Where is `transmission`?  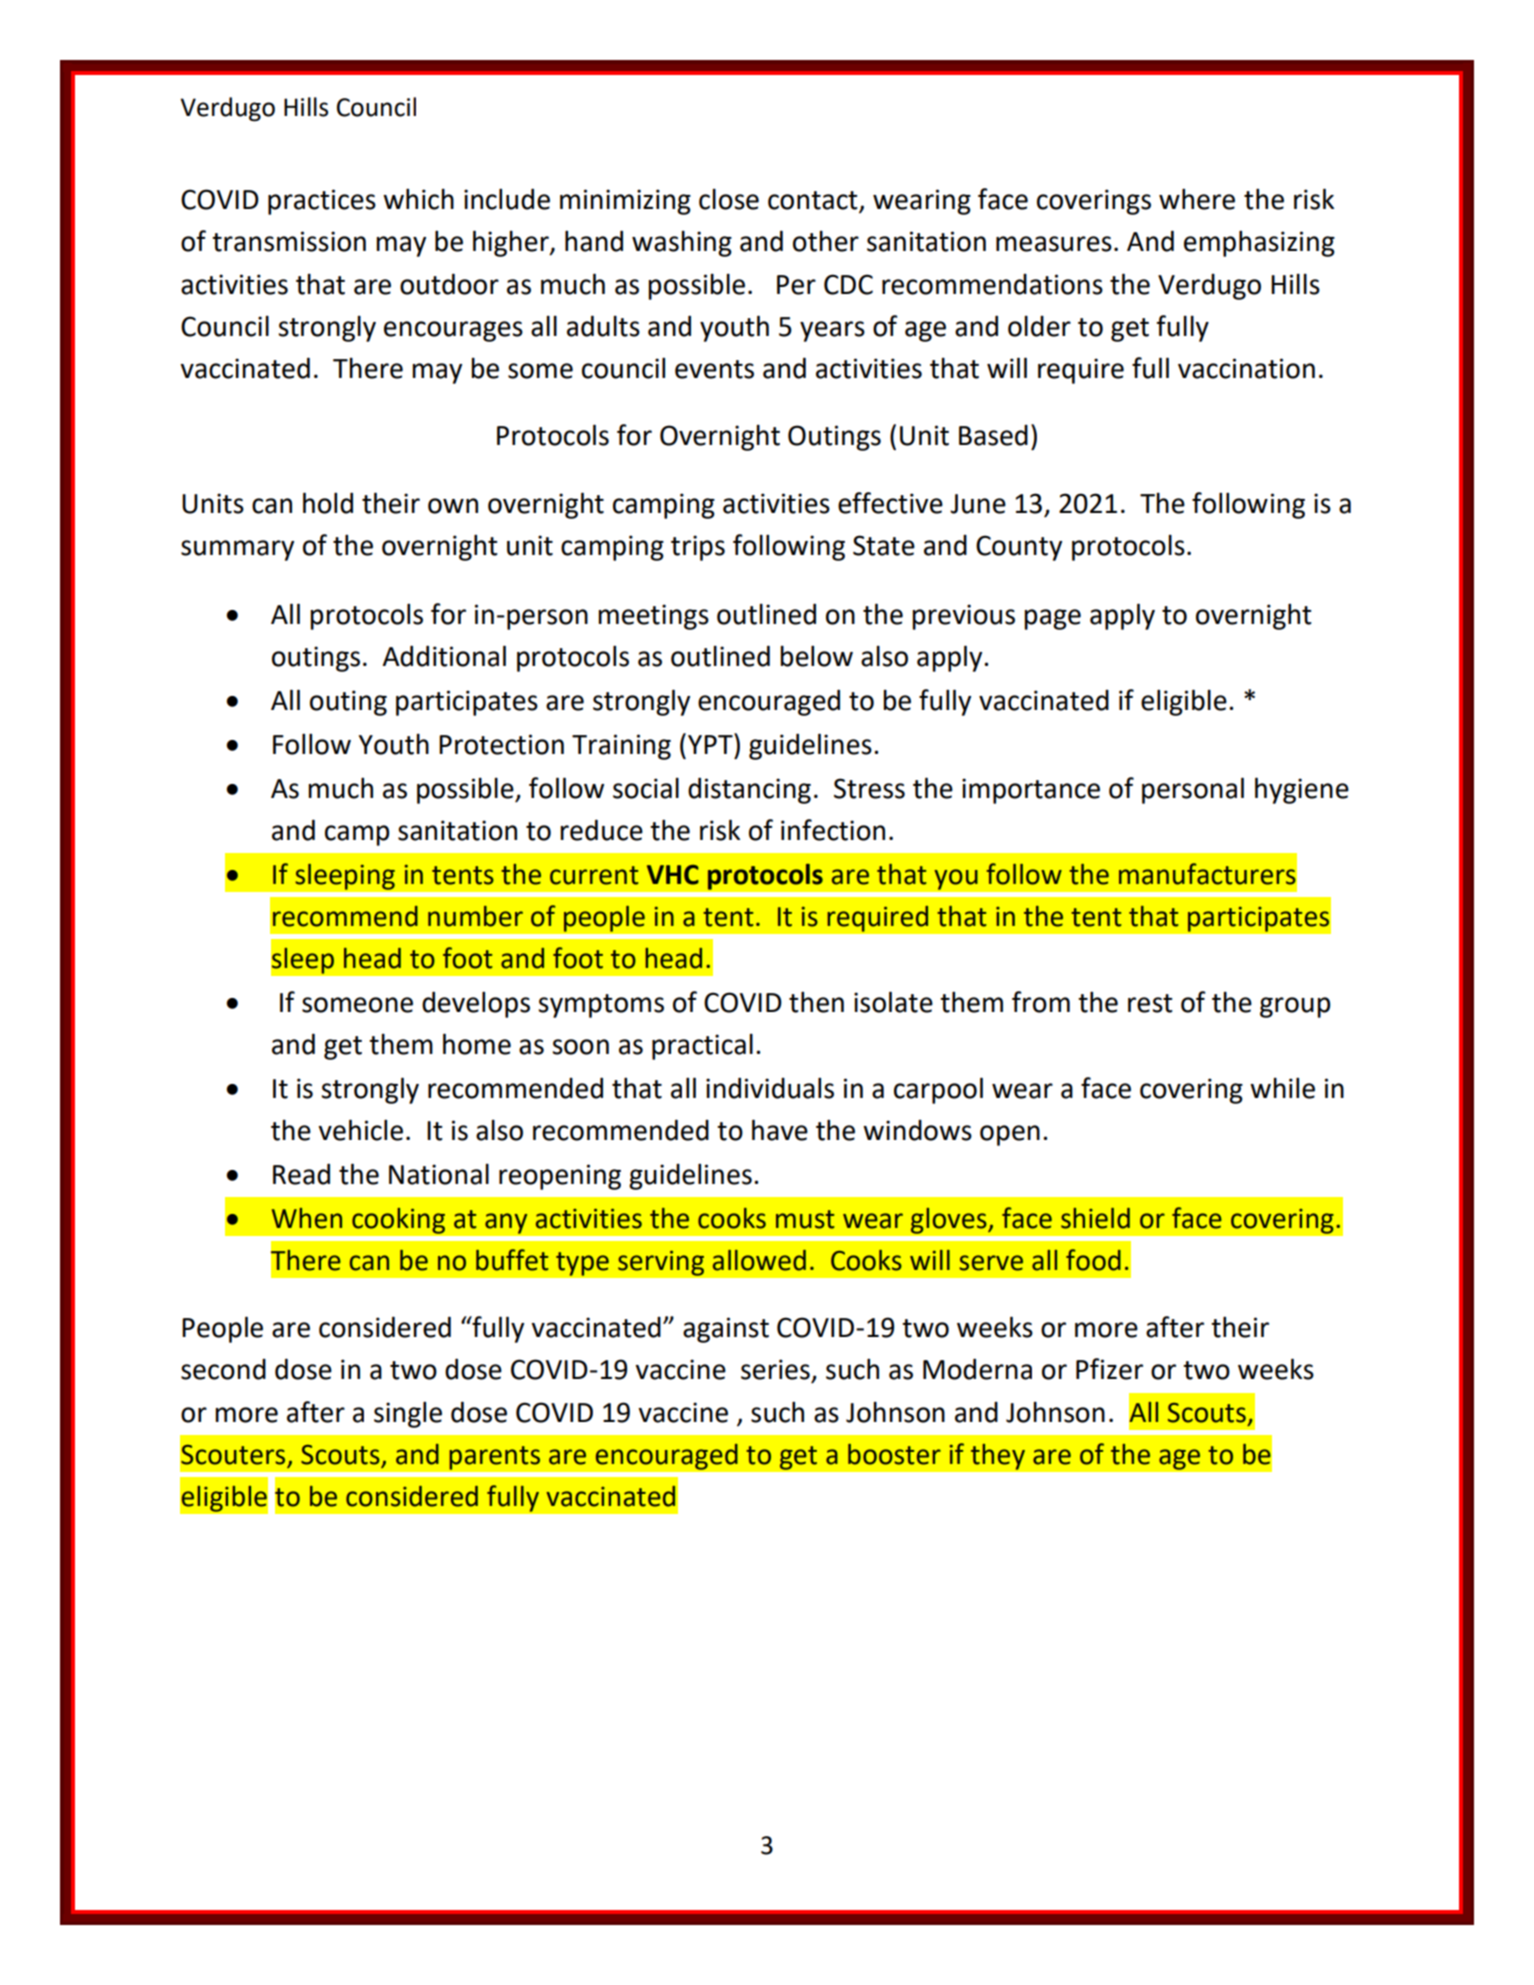
transmission is located at coordinates (289, 241).
